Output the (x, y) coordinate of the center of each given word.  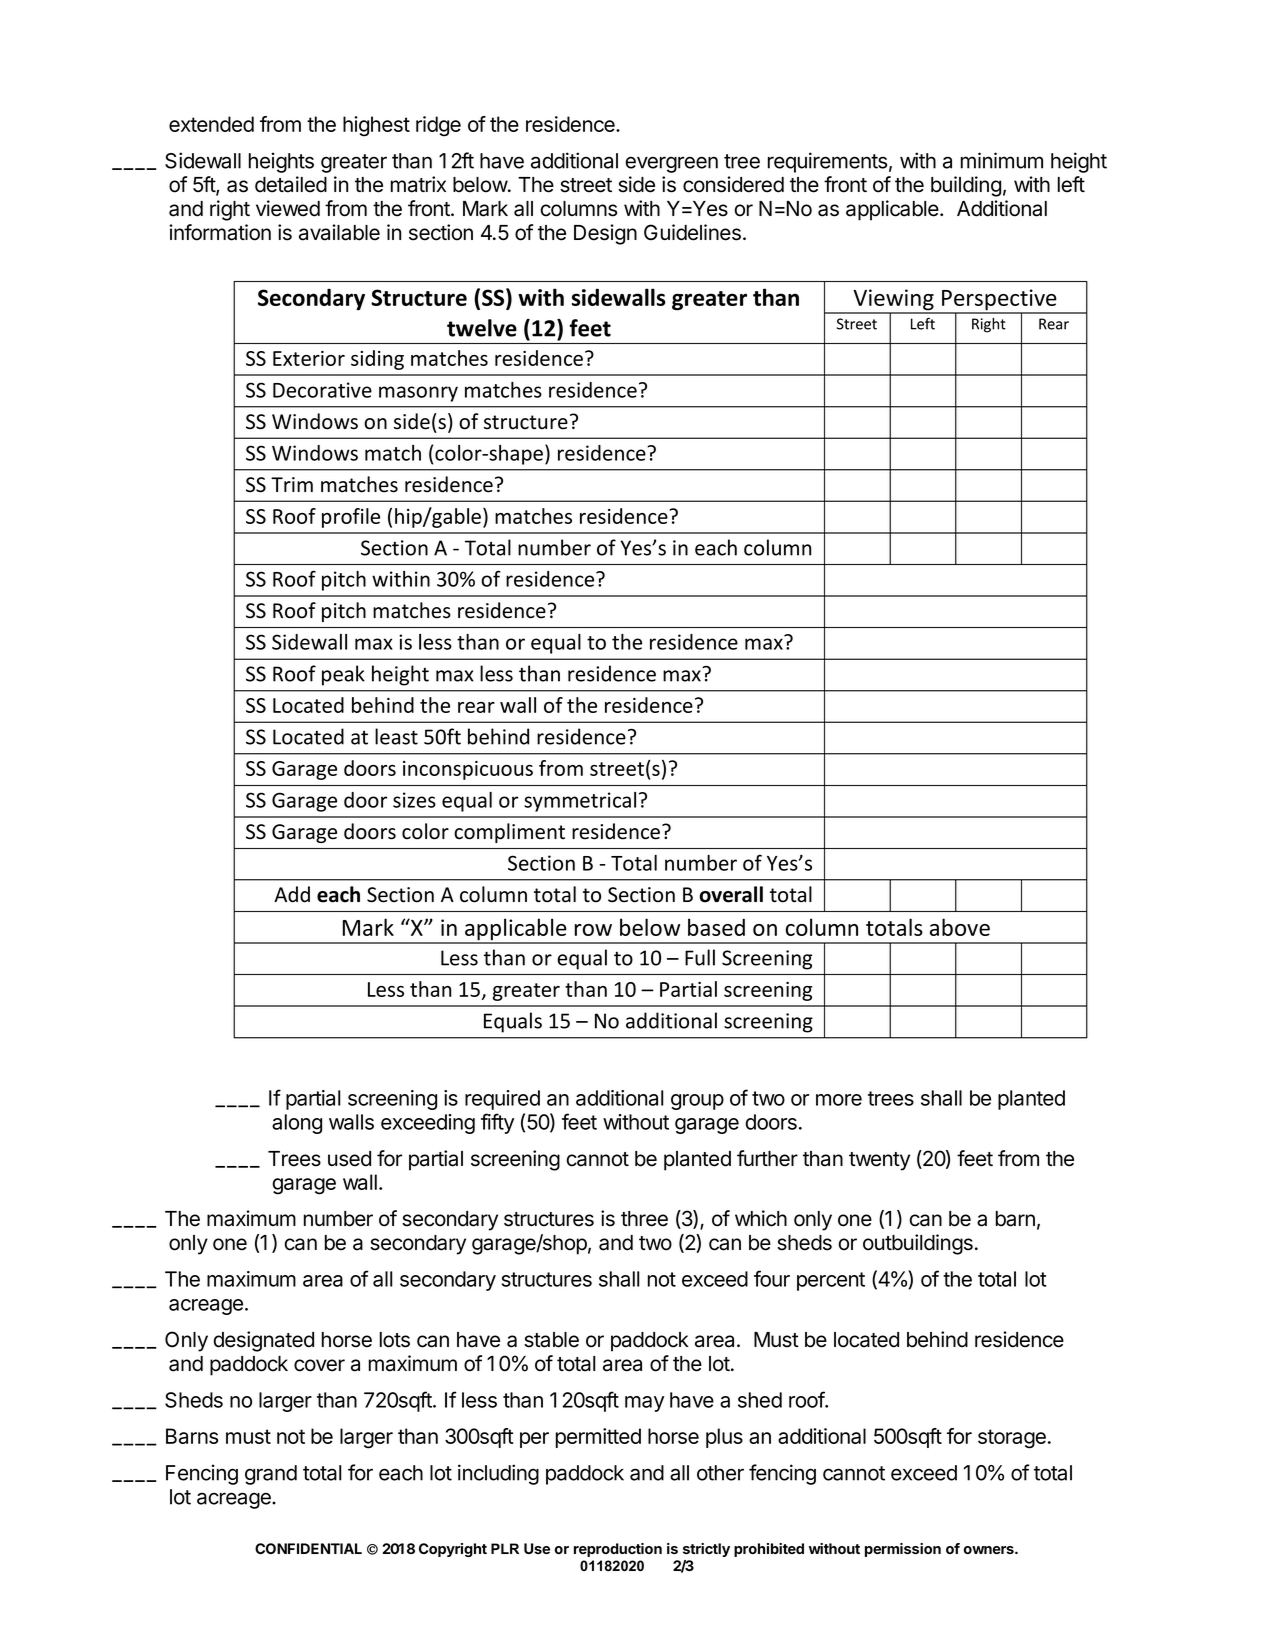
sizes (414, 800)
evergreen (671, 164)
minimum (1002, 160)
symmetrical (580, 802)
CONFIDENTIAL (308, 1548)
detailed (291, 184)
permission (903, 1550)
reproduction (618, 1550)
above (960, 927)
